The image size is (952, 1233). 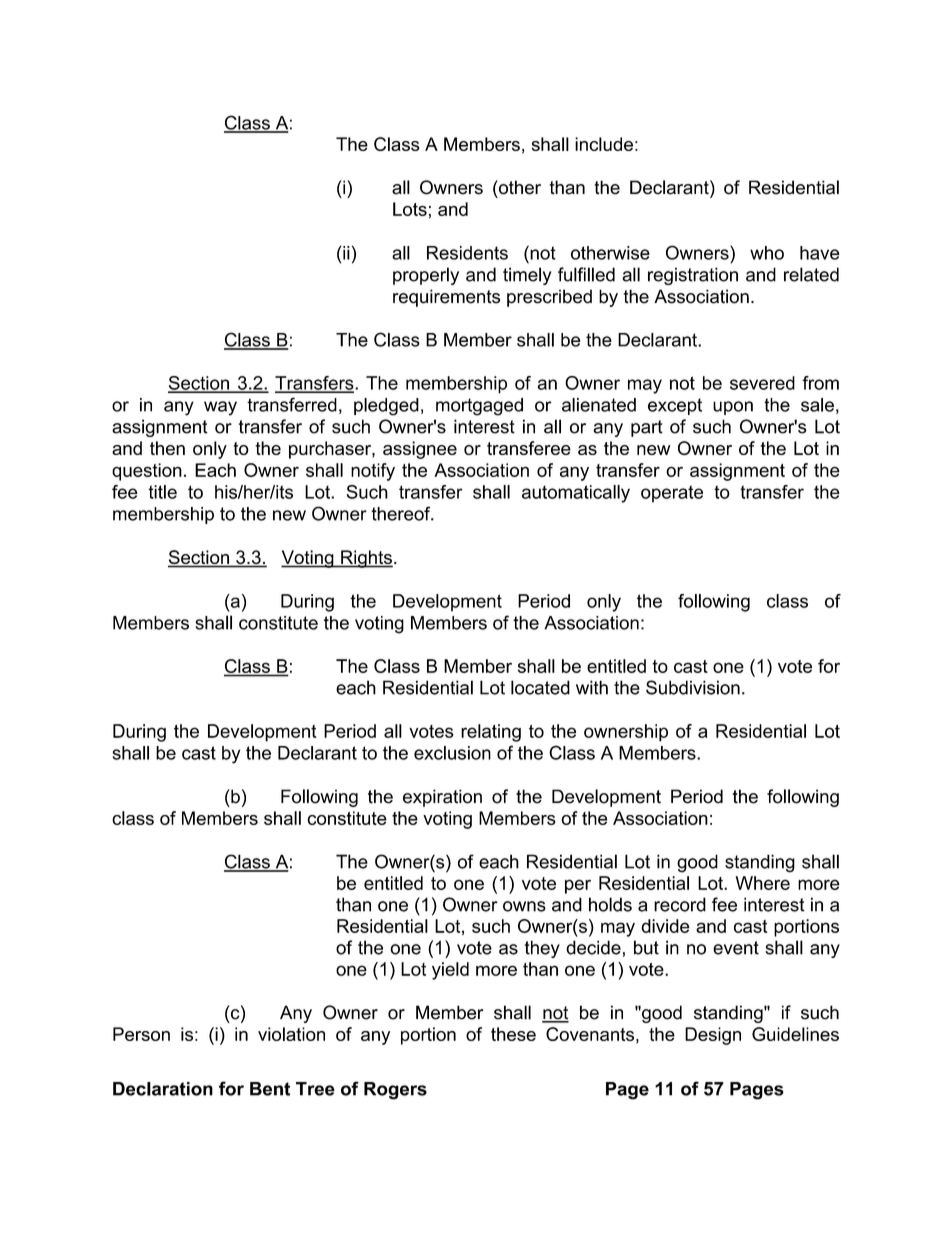 I want to click on then, so click(x=167, y=448).
